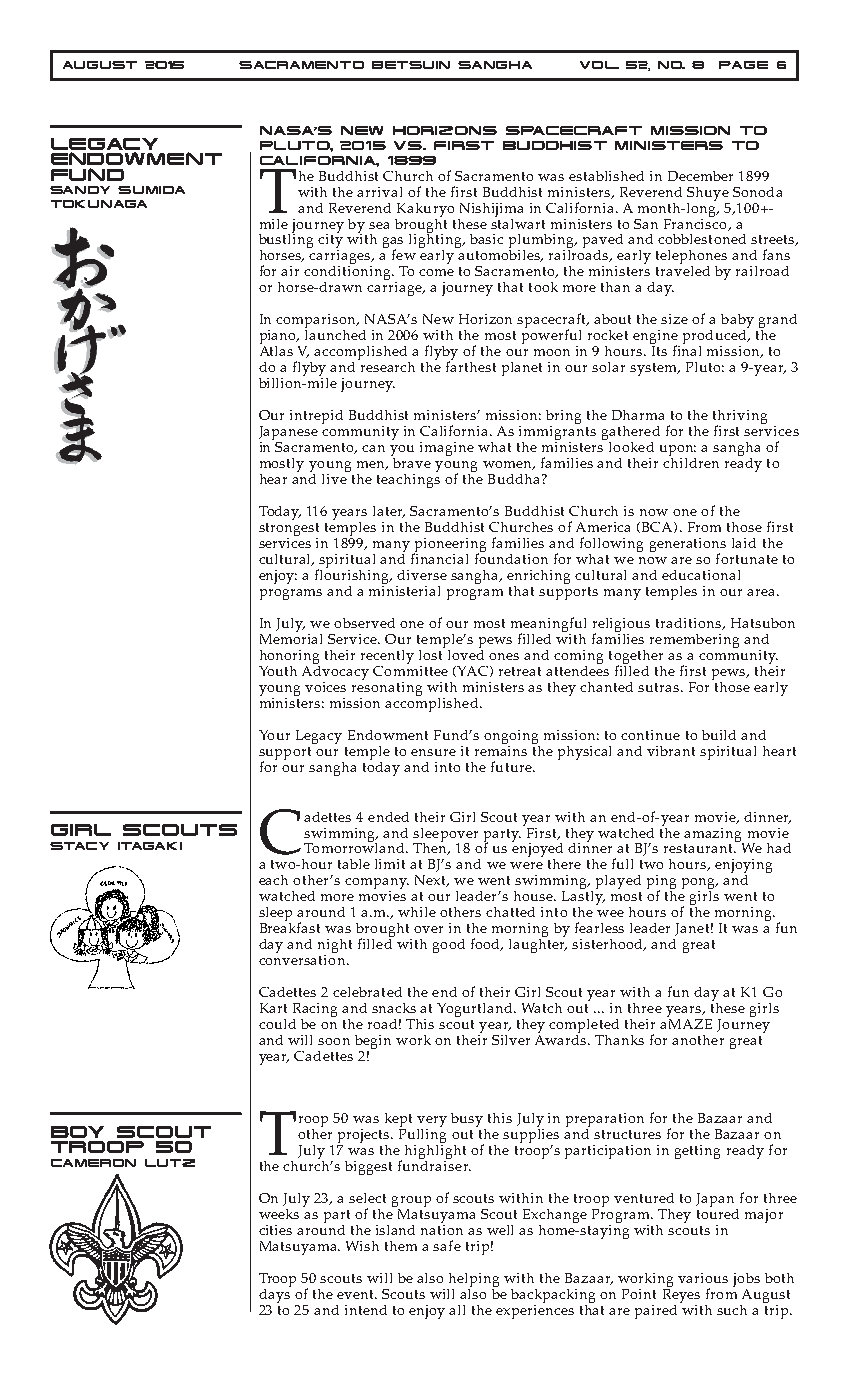 This screenshot has width=849, height=1400. Describe the element at coordinates (79, 846) in the screenshot. I see `STACY` at that location.
